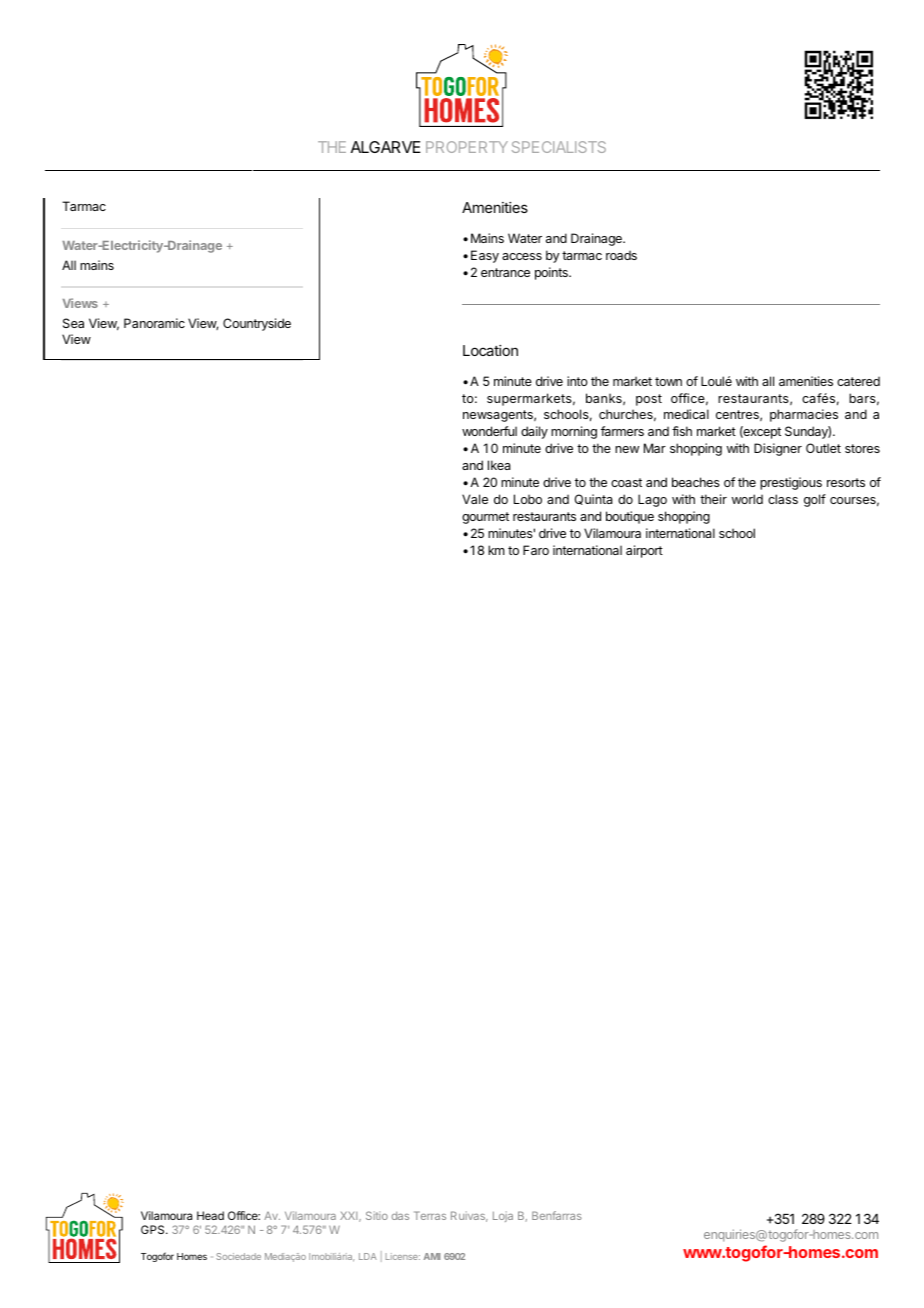 Image resolution: width=924 pixels, height=1308 pixels. What do you see at coordinates (644, 551) in the screenshot?
I see `airport` at bounding box center [644, 551].
